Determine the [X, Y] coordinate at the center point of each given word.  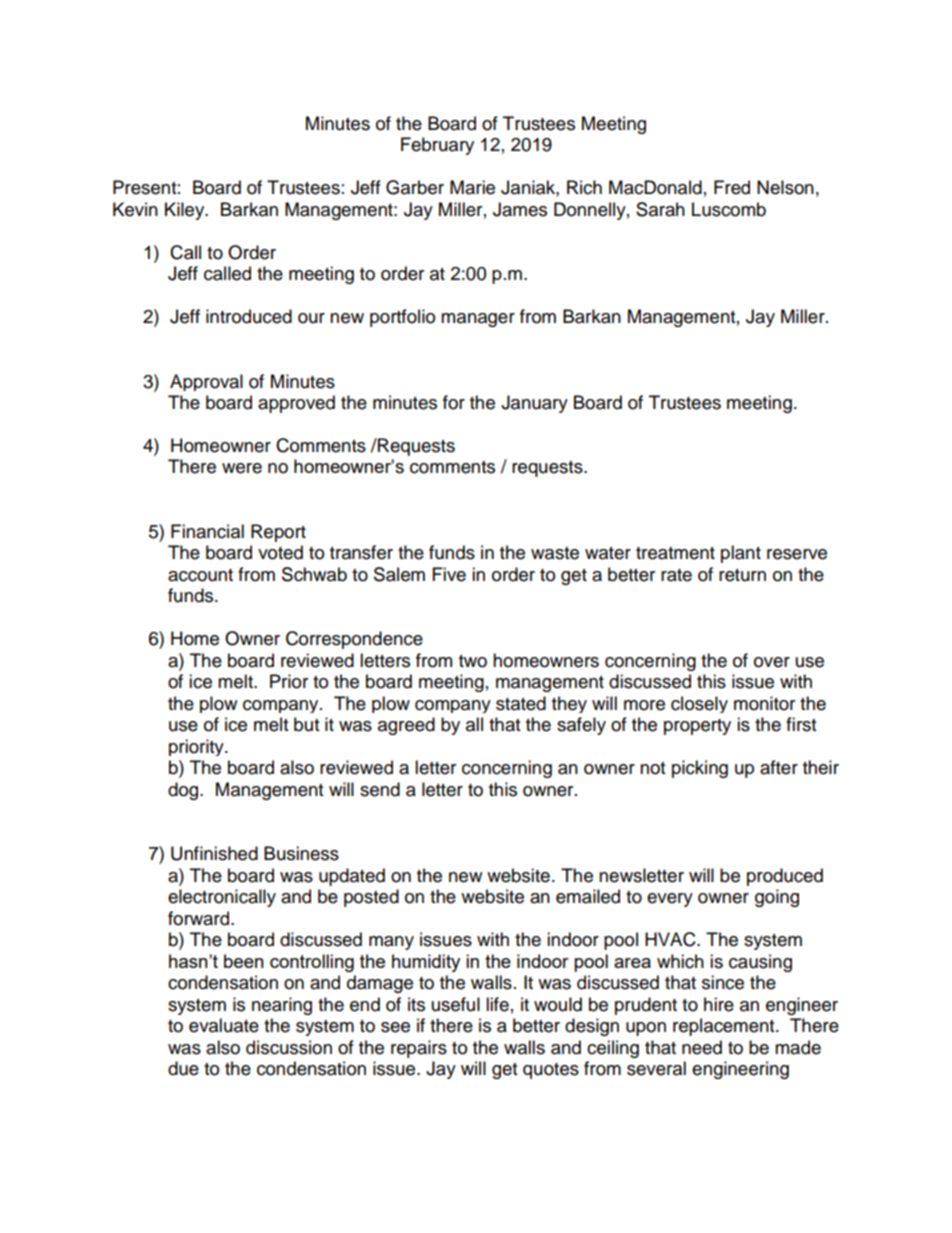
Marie [472, 187]
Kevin [135, 209]
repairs [419, 1049]
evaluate [224, 1025]
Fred [732, 187]
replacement [725, 1027]
